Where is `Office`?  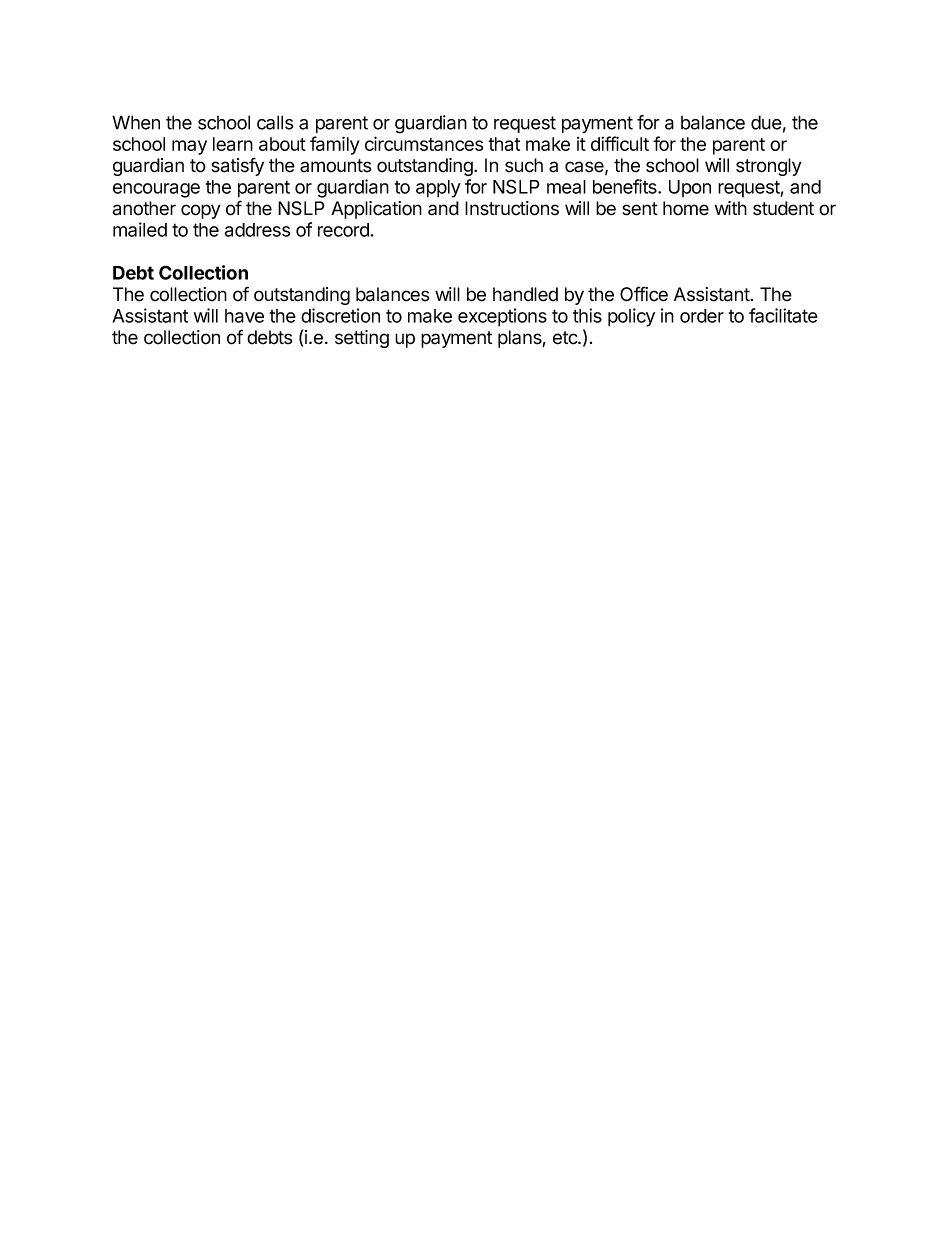
Office is located at coordinates (644, 294).
